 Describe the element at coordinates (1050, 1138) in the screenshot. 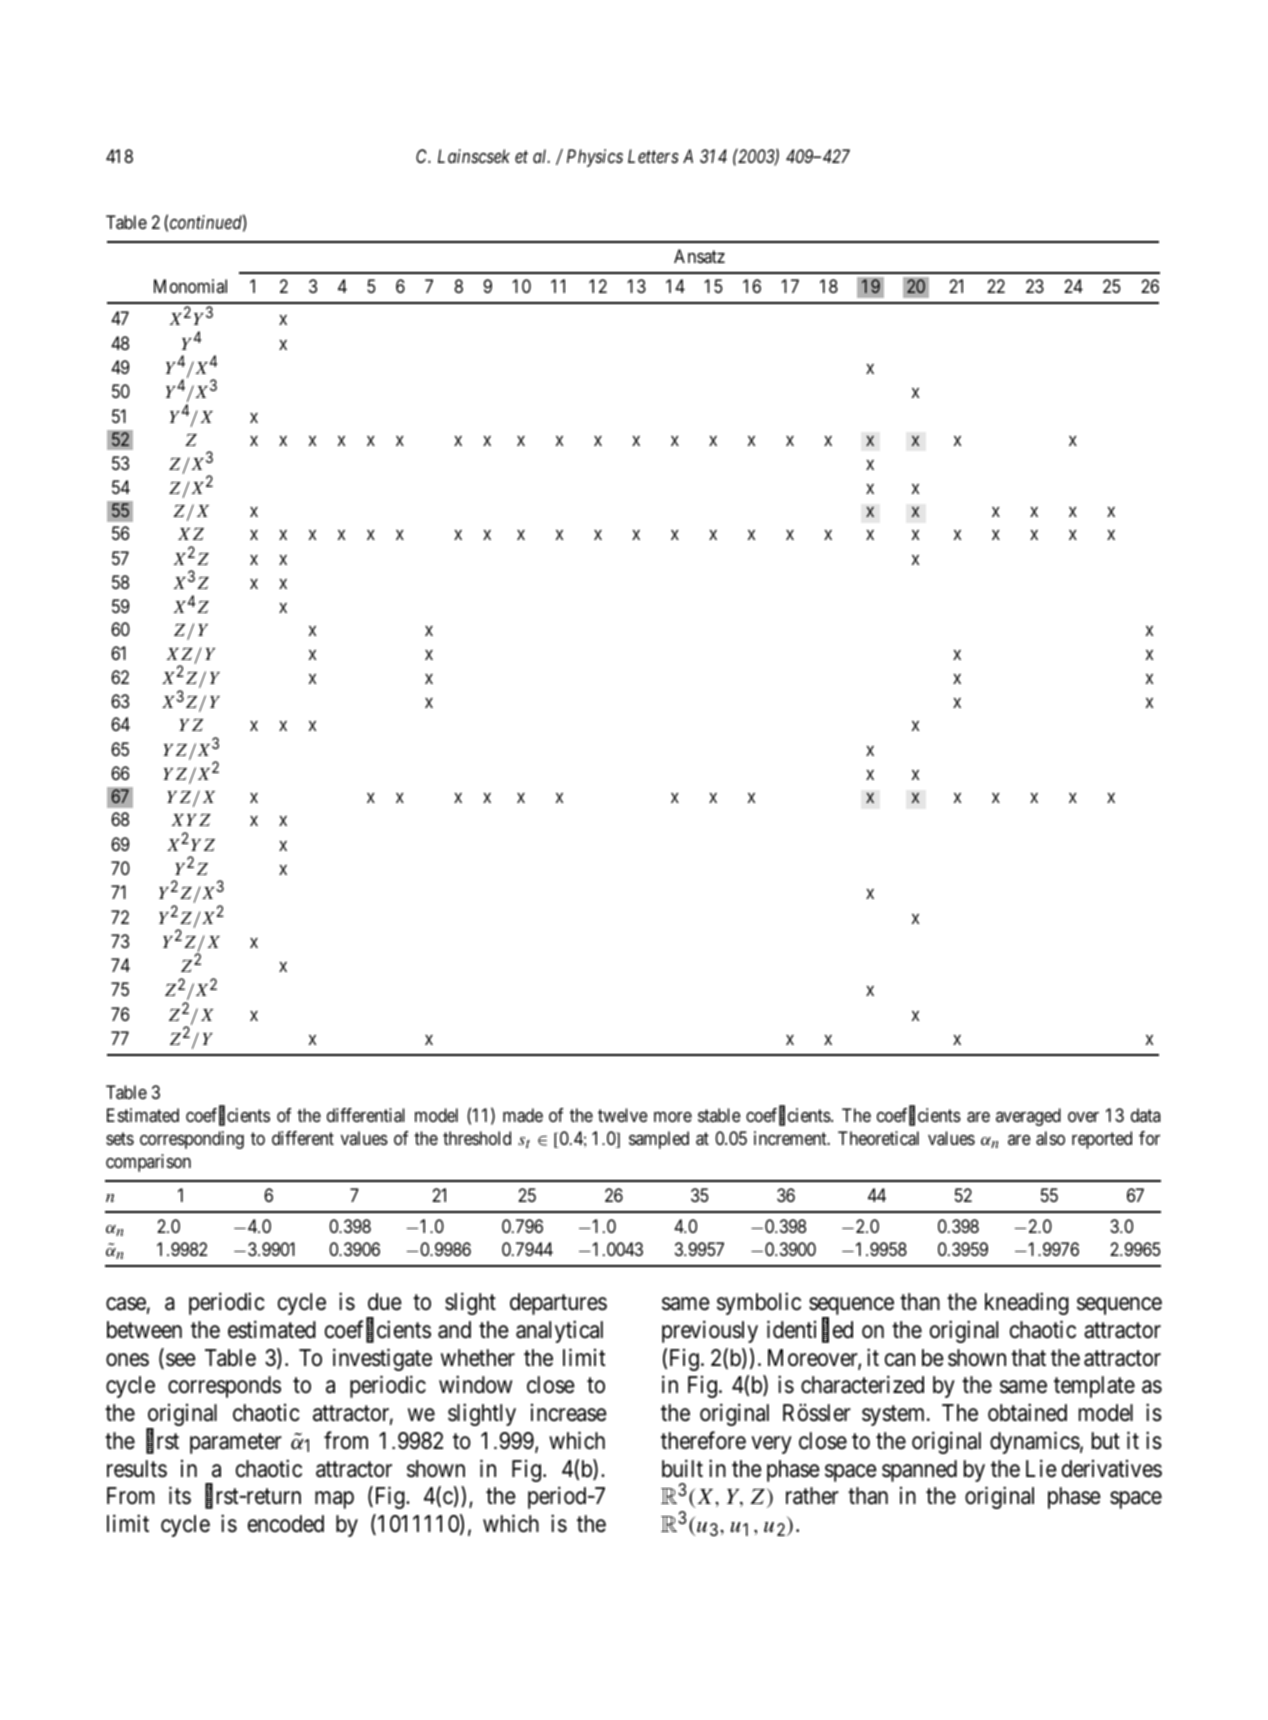

I see `also` at that location.
